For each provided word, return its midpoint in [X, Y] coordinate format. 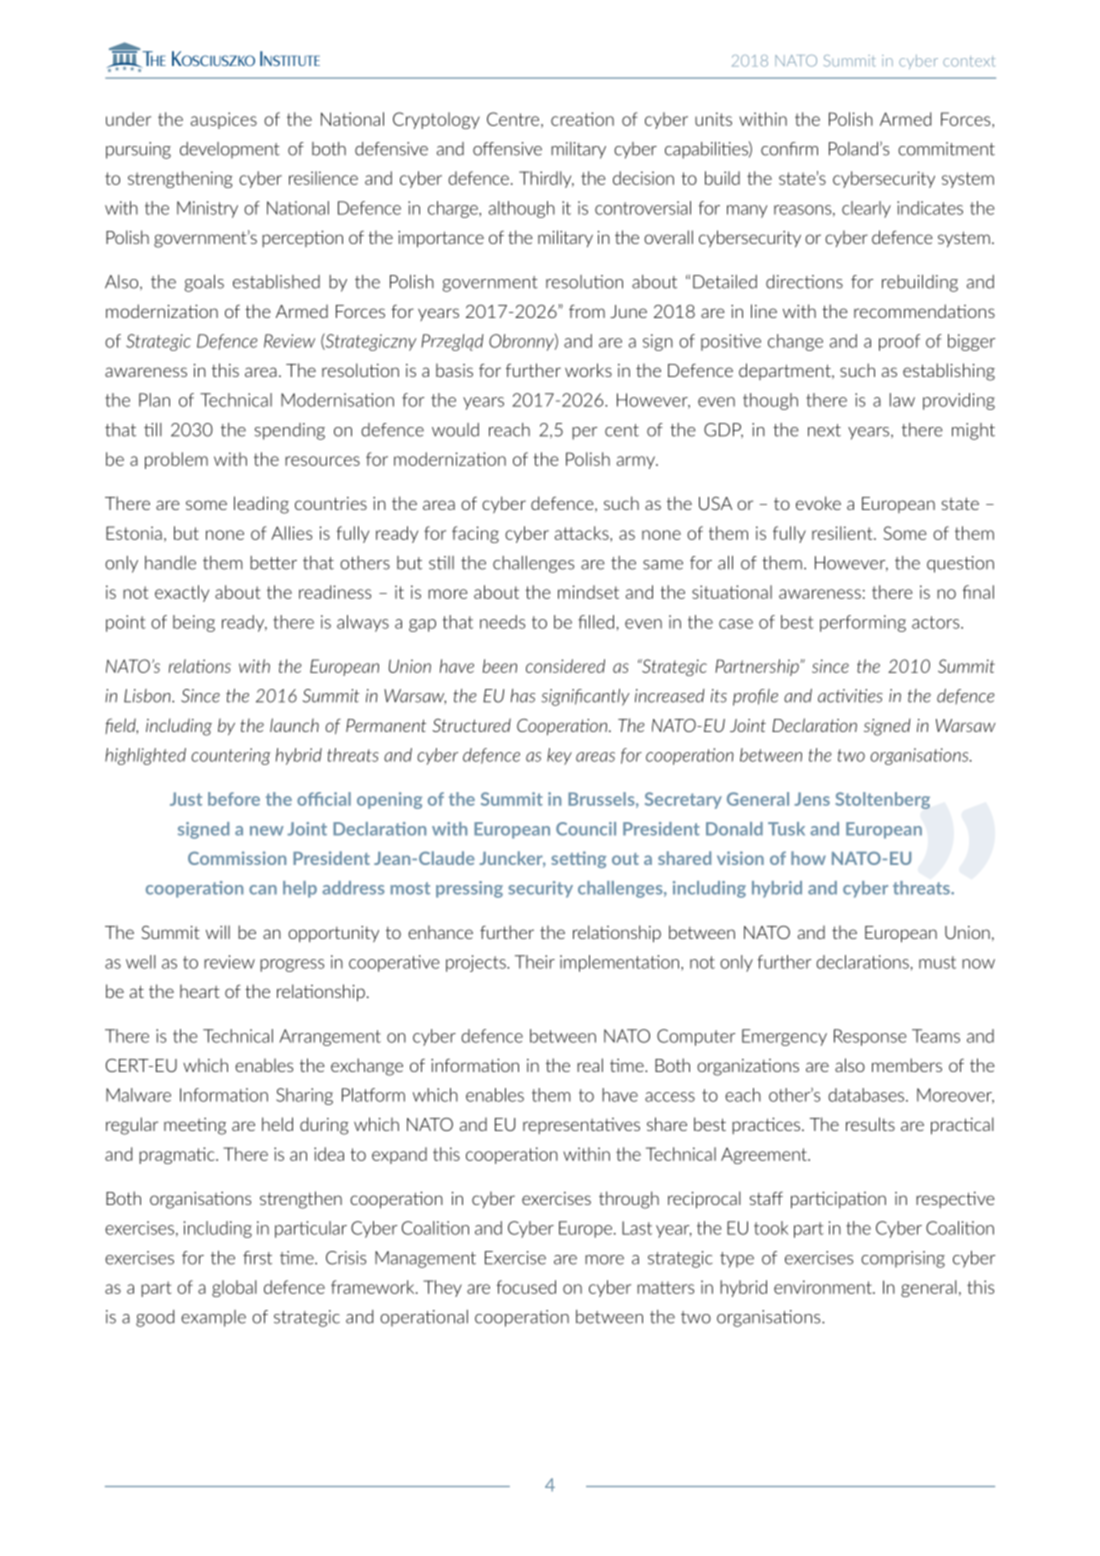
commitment [946, 149]
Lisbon [148, 696]
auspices [224, 120]
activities [850, 696]
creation [582, 119]
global [234, 1288]
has [523, 696]
